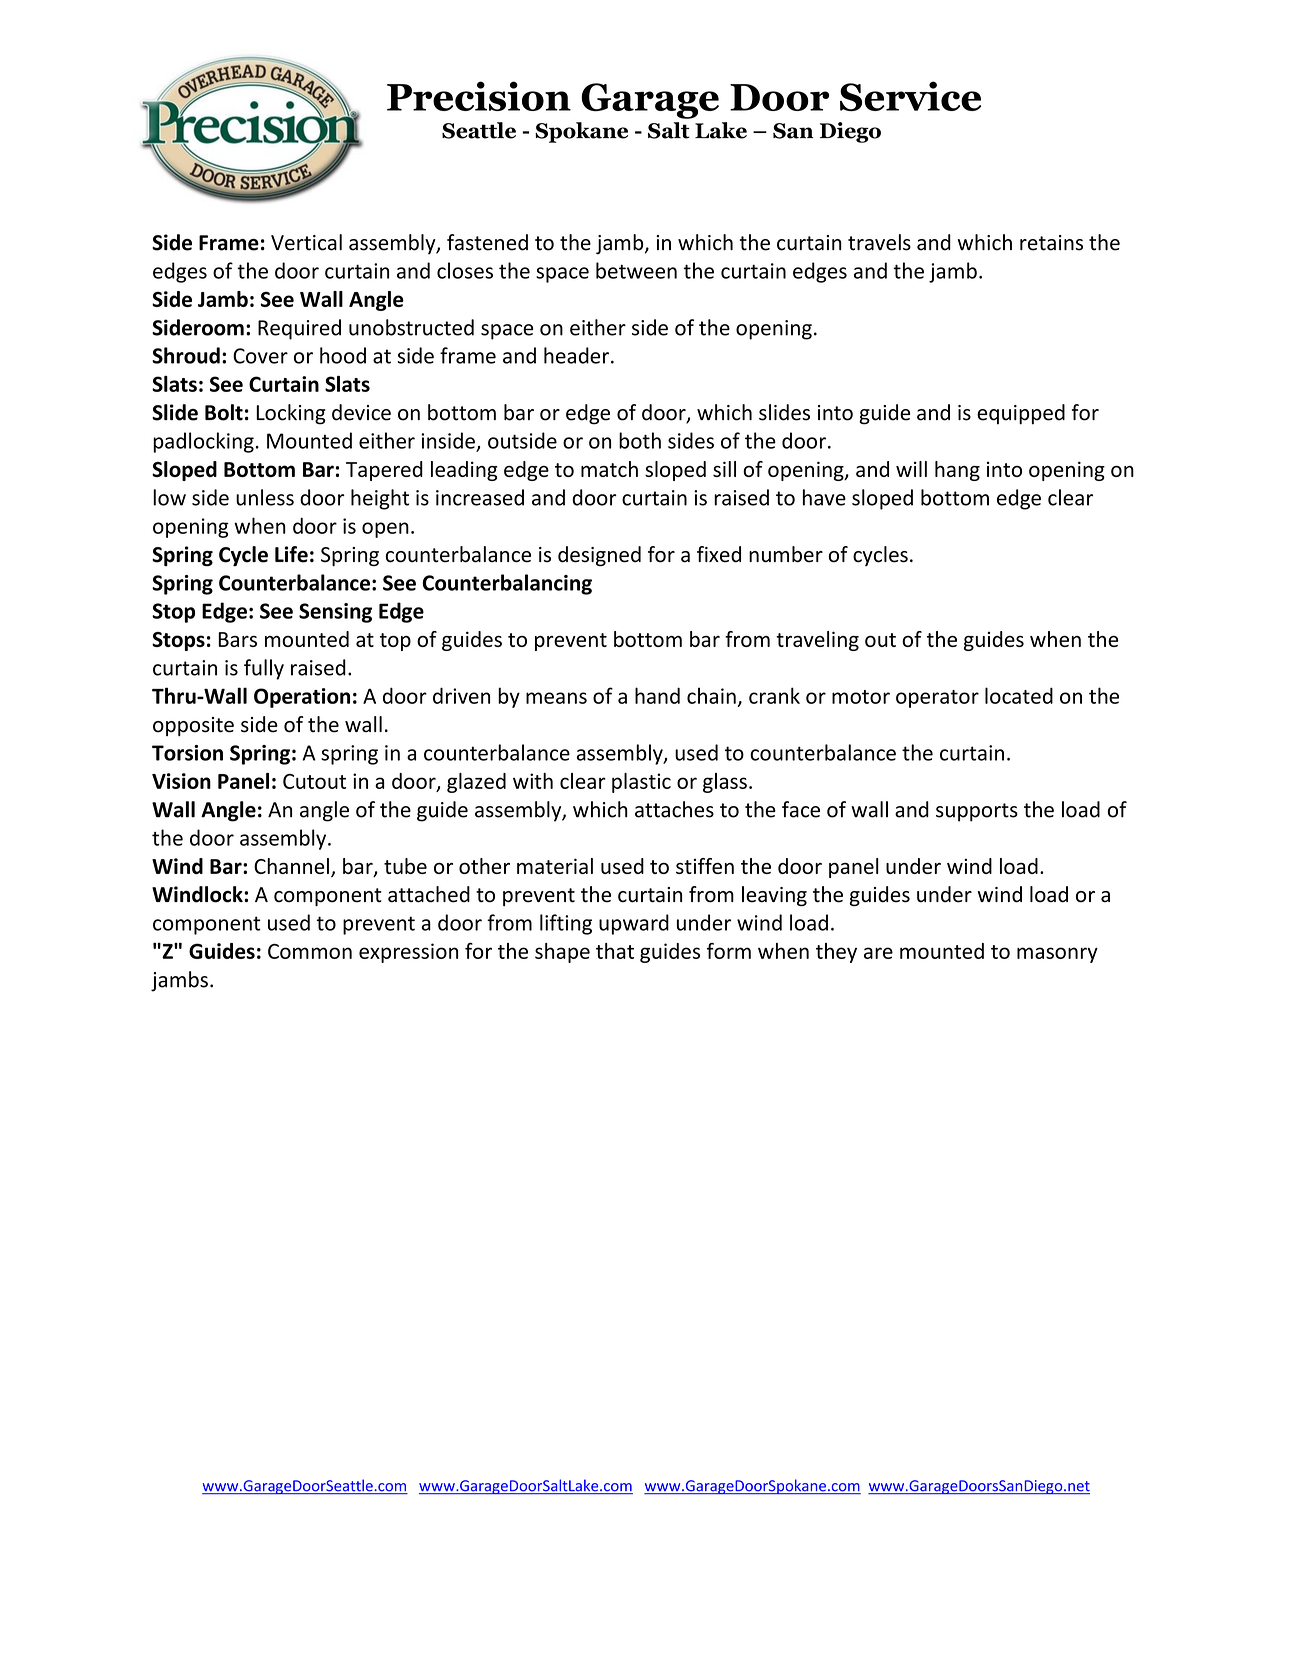  Describe the element at coordinates (224, 412) in the screenshot. I see `Bolt` at that location.
